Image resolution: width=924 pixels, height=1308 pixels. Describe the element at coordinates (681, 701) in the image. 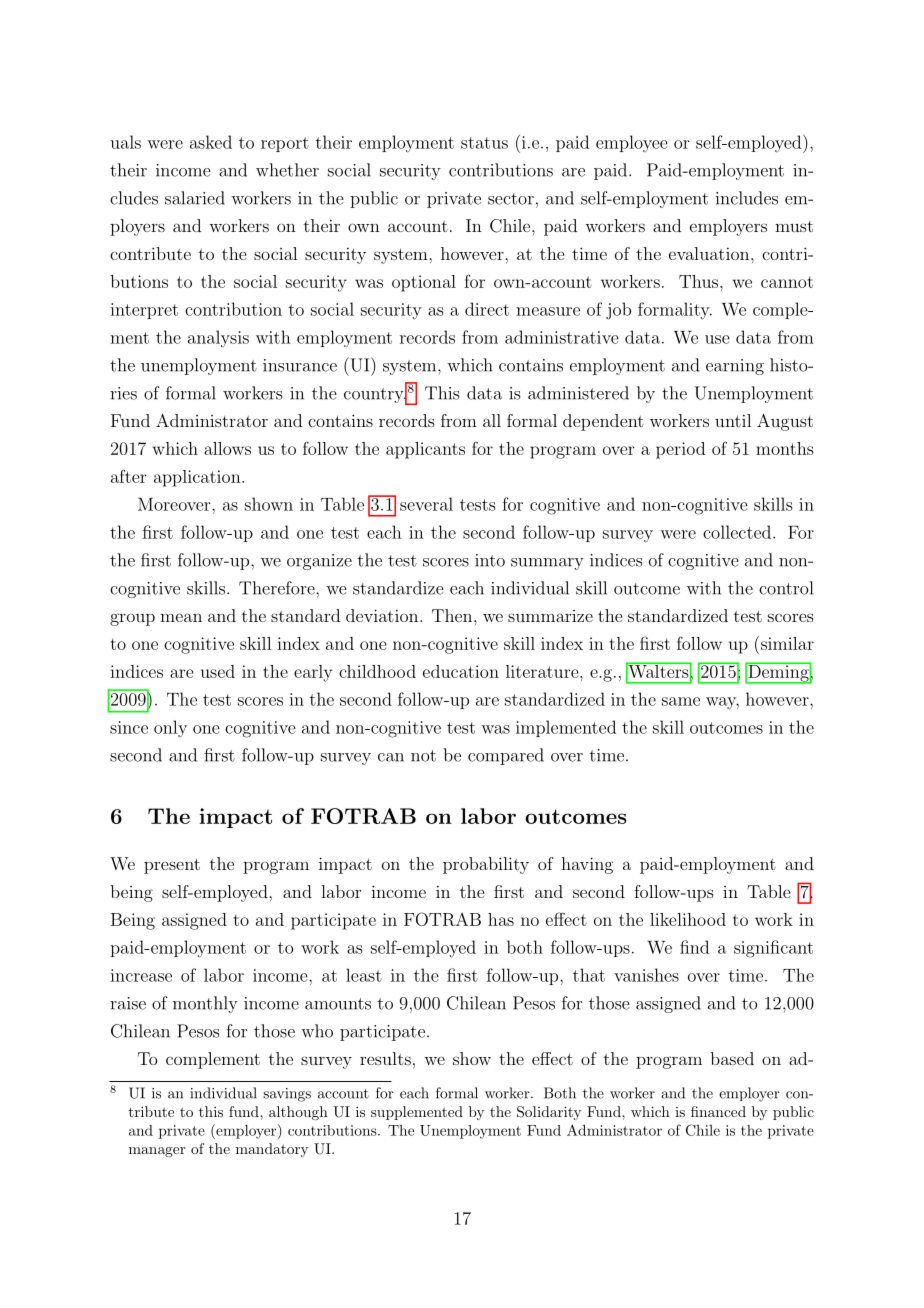

I see `same` at that location.
